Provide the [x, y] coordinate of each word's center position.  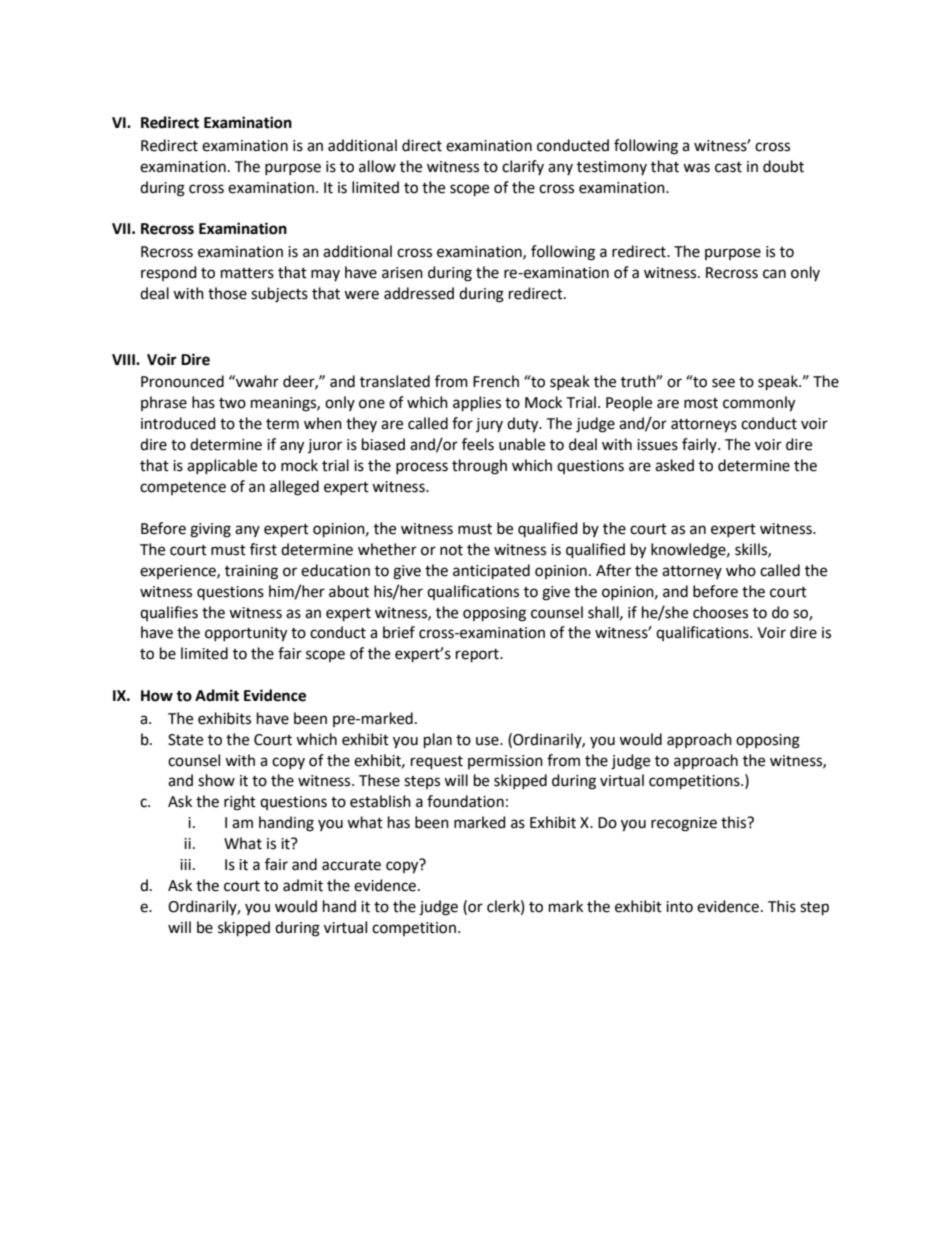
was [696, 168]
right [240, 803]
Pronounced [182, 381]
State [185, 740]
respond [169, 273]
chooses [720, 612]
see [723, 383]
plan [438, 741]
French [496, 381]
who [741, 570]
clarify [523, 167]
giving [210, 530]
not [451, 550]
